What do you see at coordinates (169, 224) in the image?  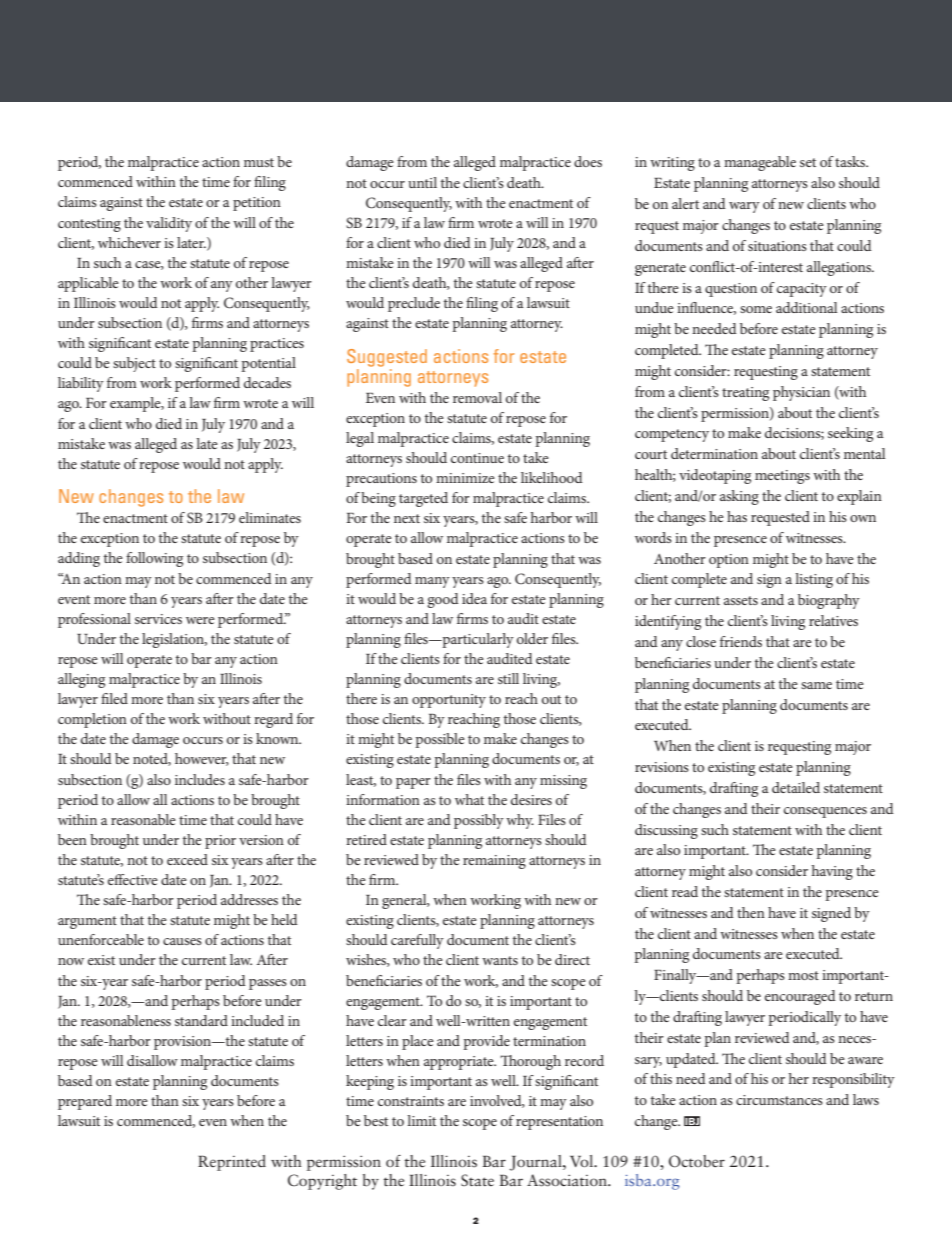 I see `validity` at bounding box center [169, 224].
